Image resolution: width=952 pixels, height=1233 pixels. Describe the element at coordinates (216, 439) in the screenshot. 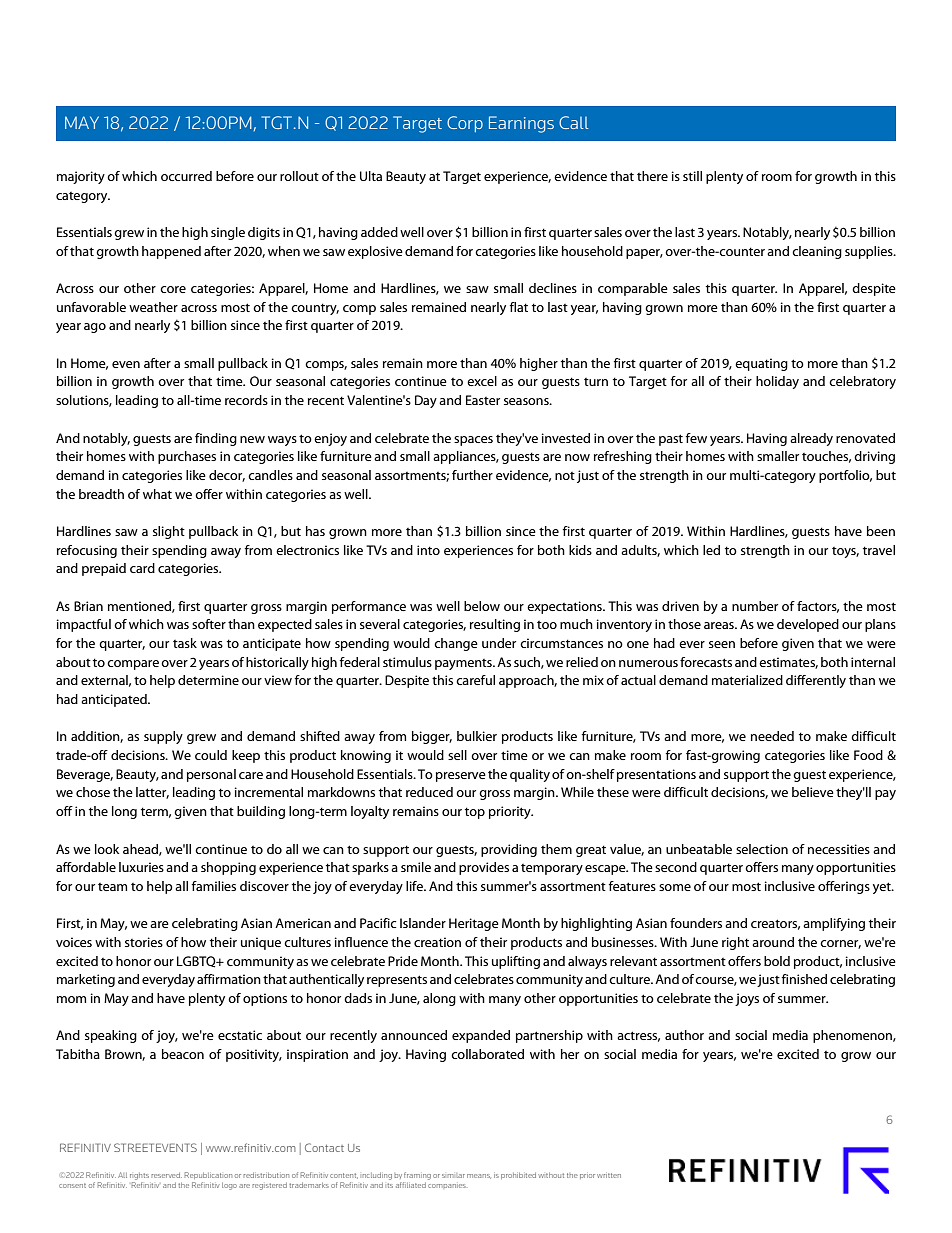

I see `finding` at that location.
